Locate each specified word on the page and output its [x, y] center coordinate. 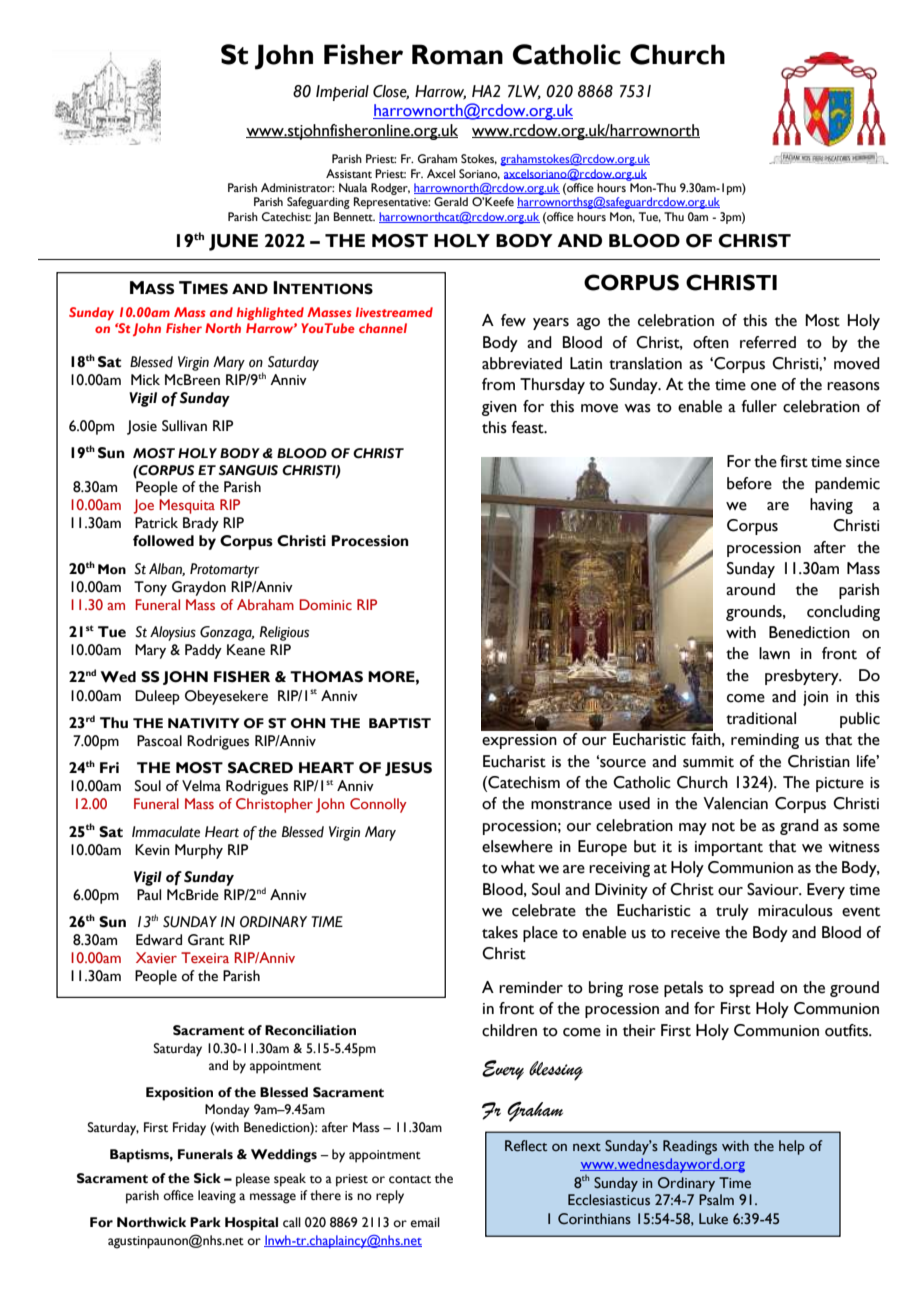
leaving [217, 1197]
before [749, 483]
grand [799, 827]
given [499, 408]
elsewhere [517, 846]
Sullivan [184, 426]
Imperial [342, 93]
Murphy [199, 851]
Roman [457, 54]
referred [768, 342]
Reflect [526, 1146]
